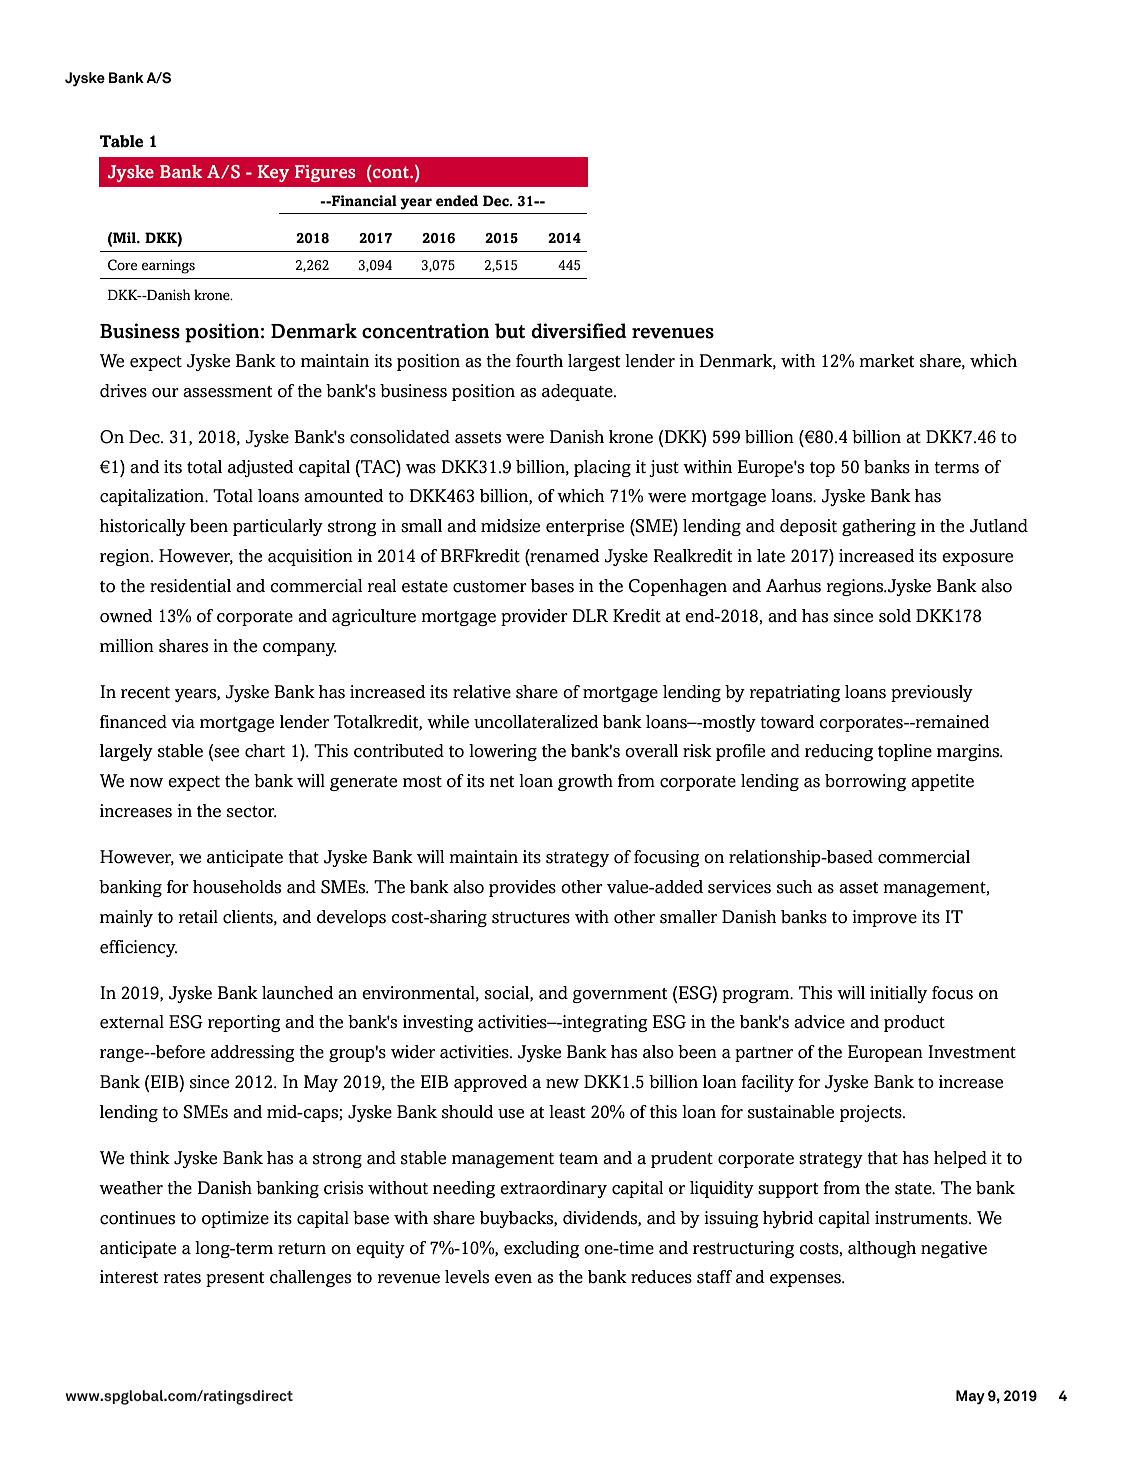 The width and height of the screenshot is (1133, 1466). I want to click on ended, so click(457, 201).
